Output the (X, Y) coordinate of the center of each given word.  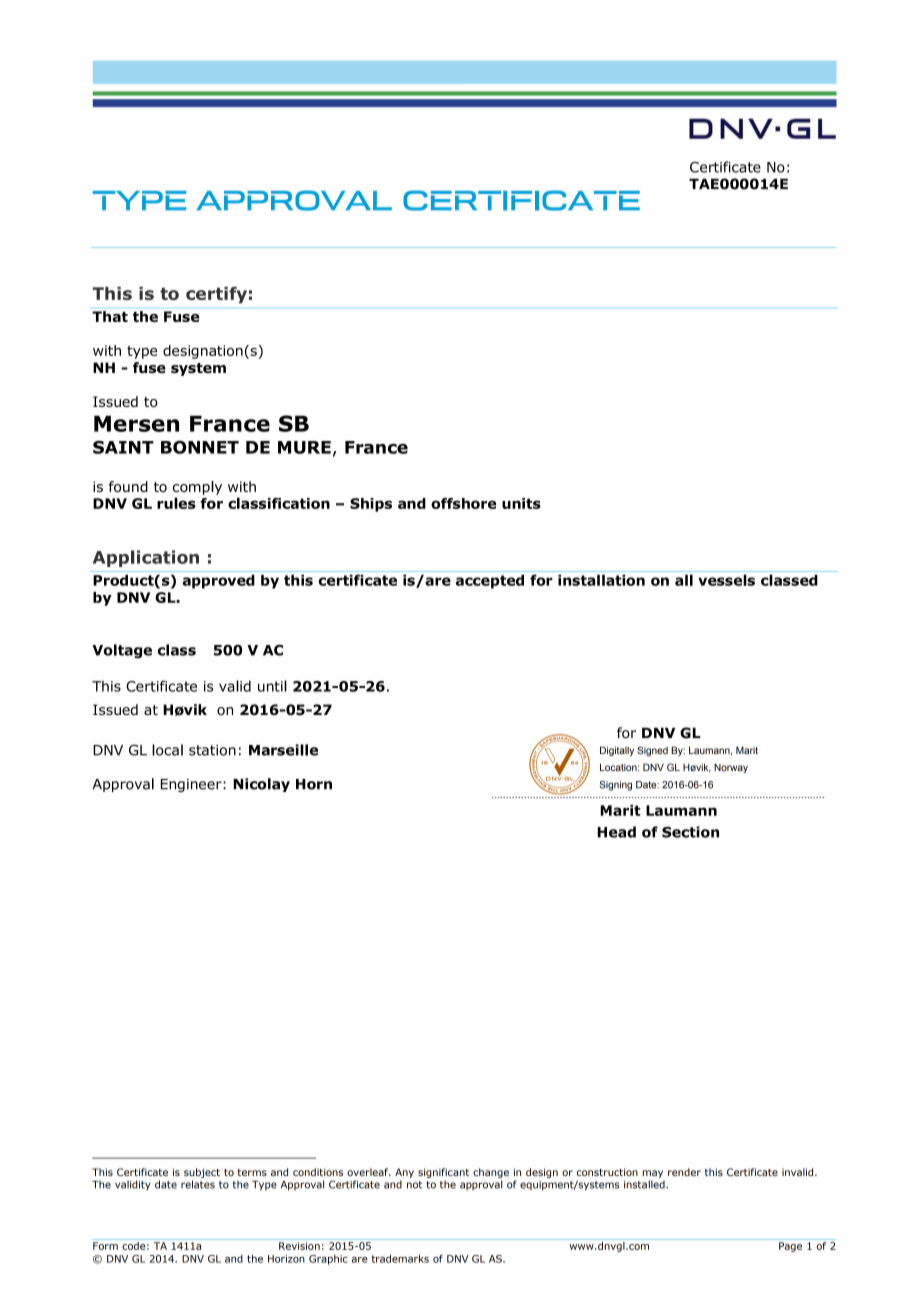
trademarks (400, 1258)
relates (198, 1184)
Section (690, 832)
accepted (490, 581)
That (110, 316)
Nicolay (261, 785)
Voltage (122, 651)
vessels (726, 580)
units (521, 503)
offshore (463, 503)
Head (617, 832)
